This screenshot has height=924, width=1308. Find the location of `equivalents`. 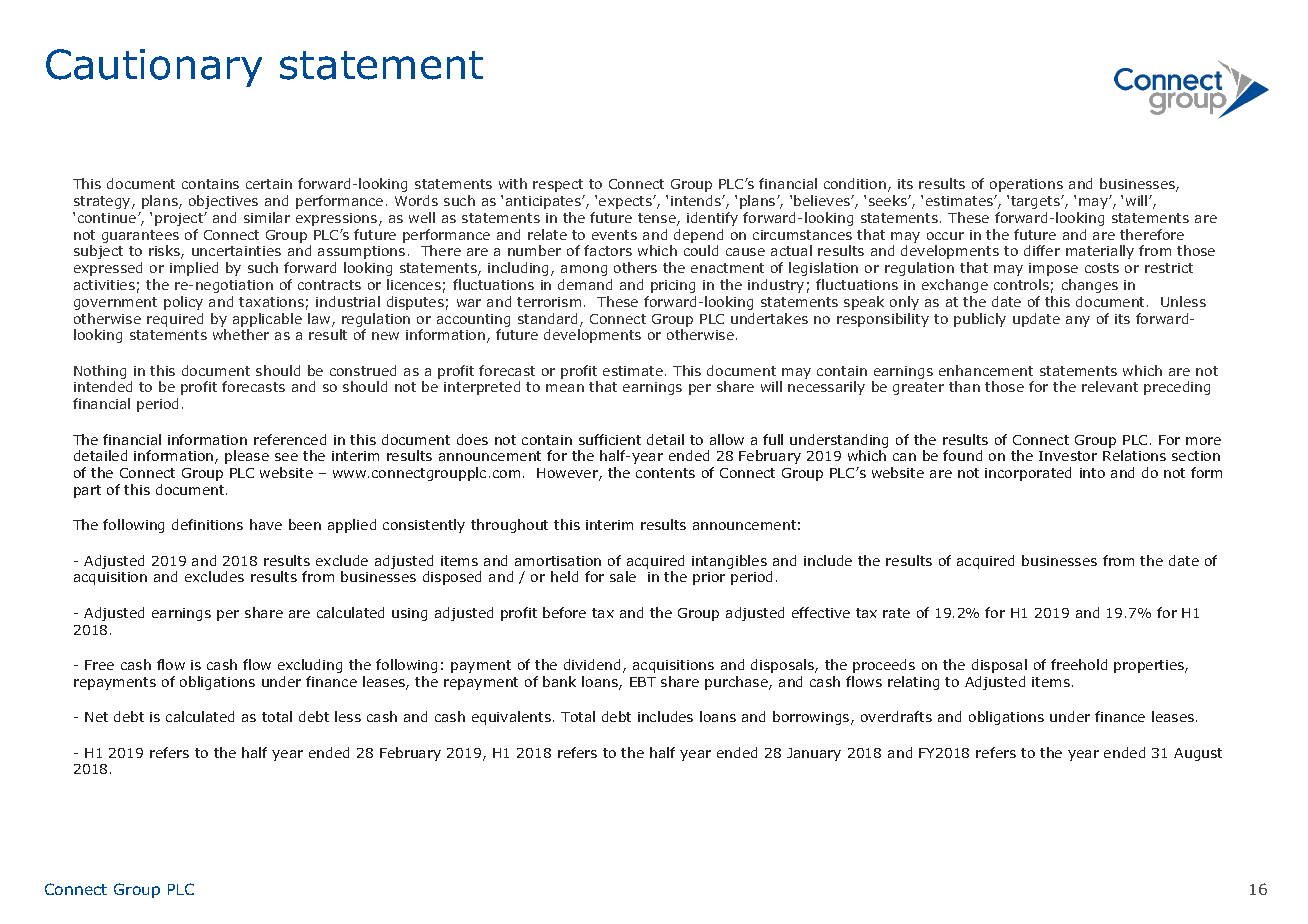

equivalents is located at coordinates (511, 718).
